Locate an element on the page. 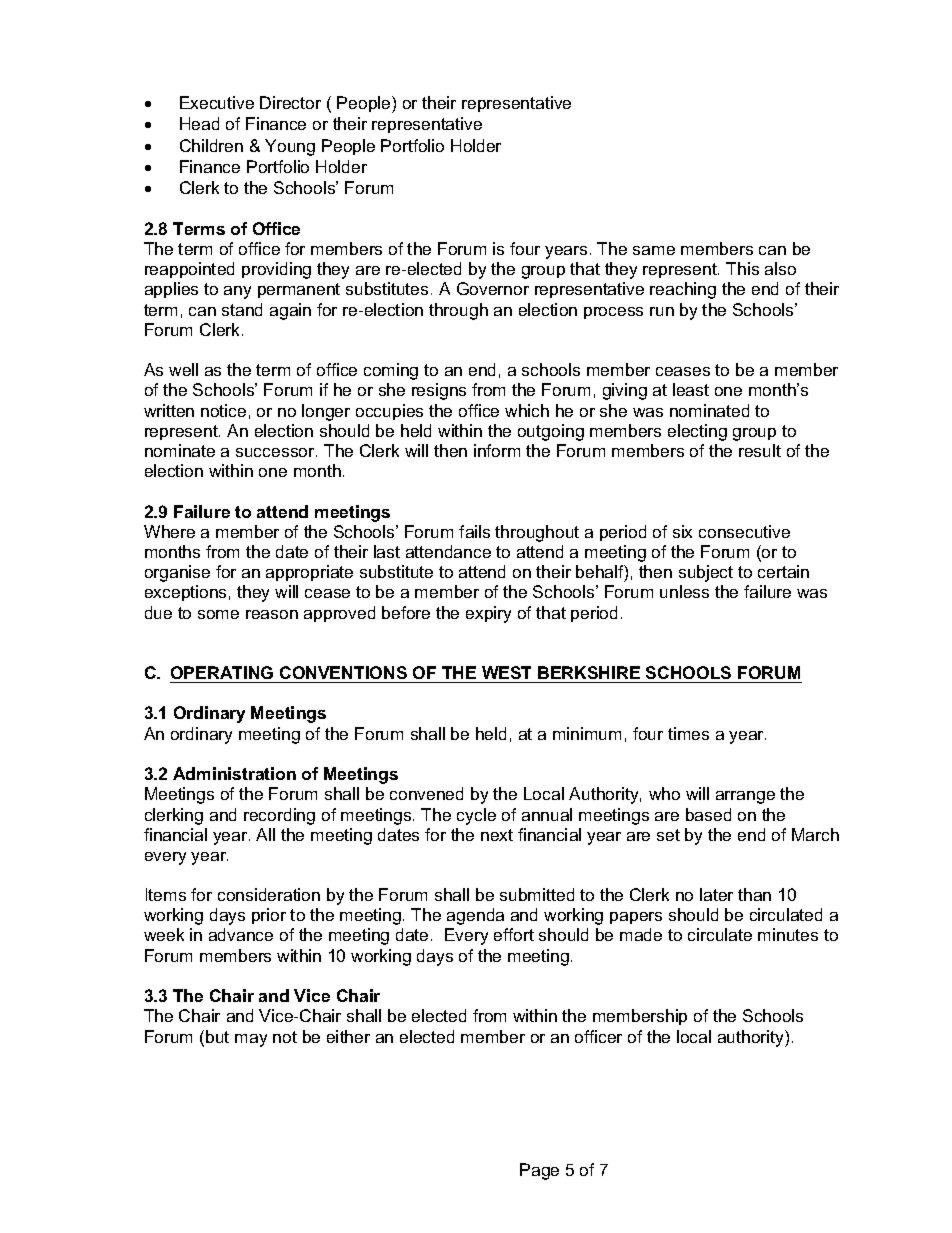 The height and width of the page is (1233, 952). result is located at coordinates (760, 450).
